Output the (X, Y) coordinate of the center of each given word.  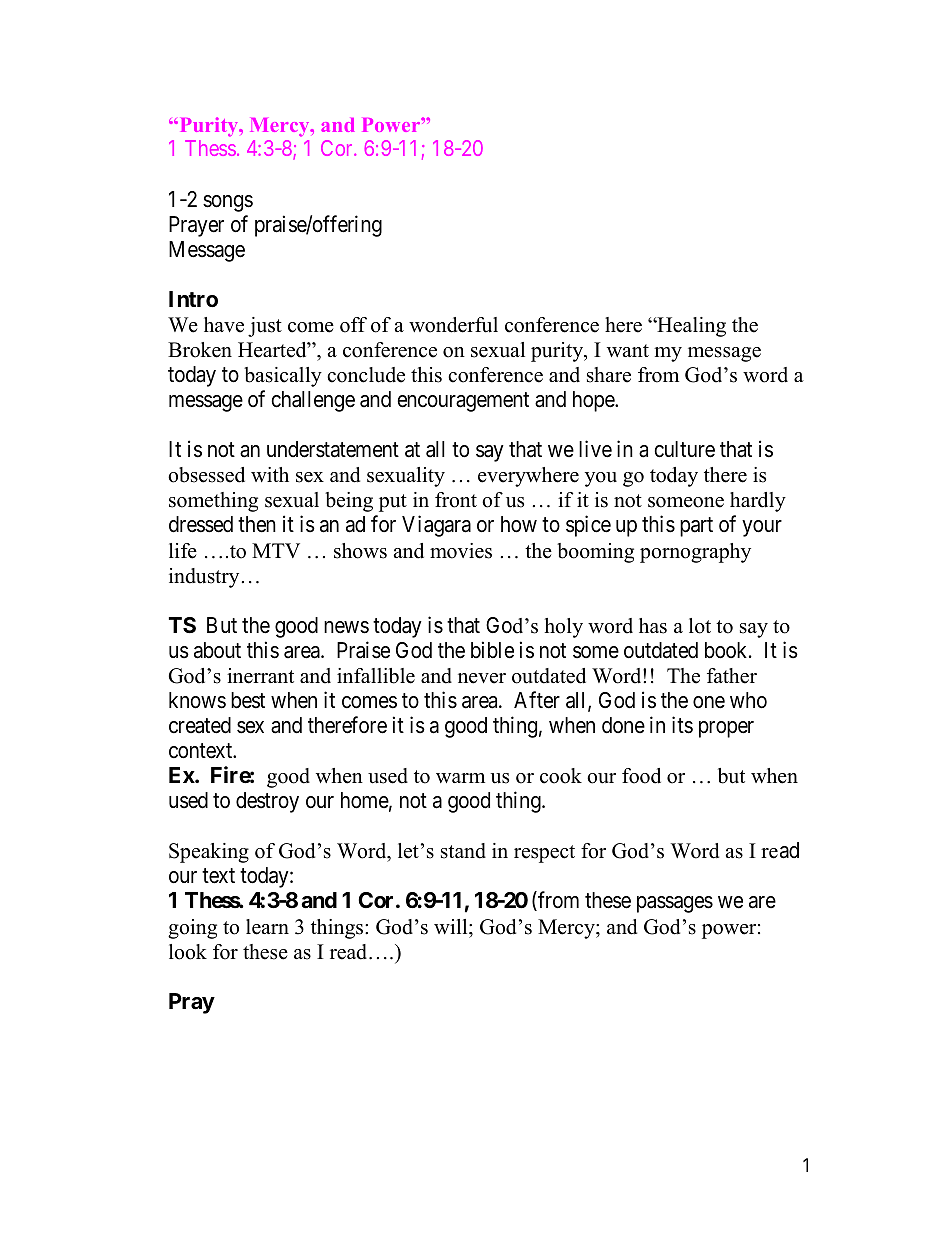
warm (460, 778)
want (628, 350)
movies (461, 551)
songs (228, 203)
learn (267, 927)
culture (684, 449)
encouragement (463, 402)
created (200, 725)
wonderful (453, 325)
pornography (695, 553)
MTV (276, 550)
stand (463, 851)
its (682, 725)
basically (283, 377)
